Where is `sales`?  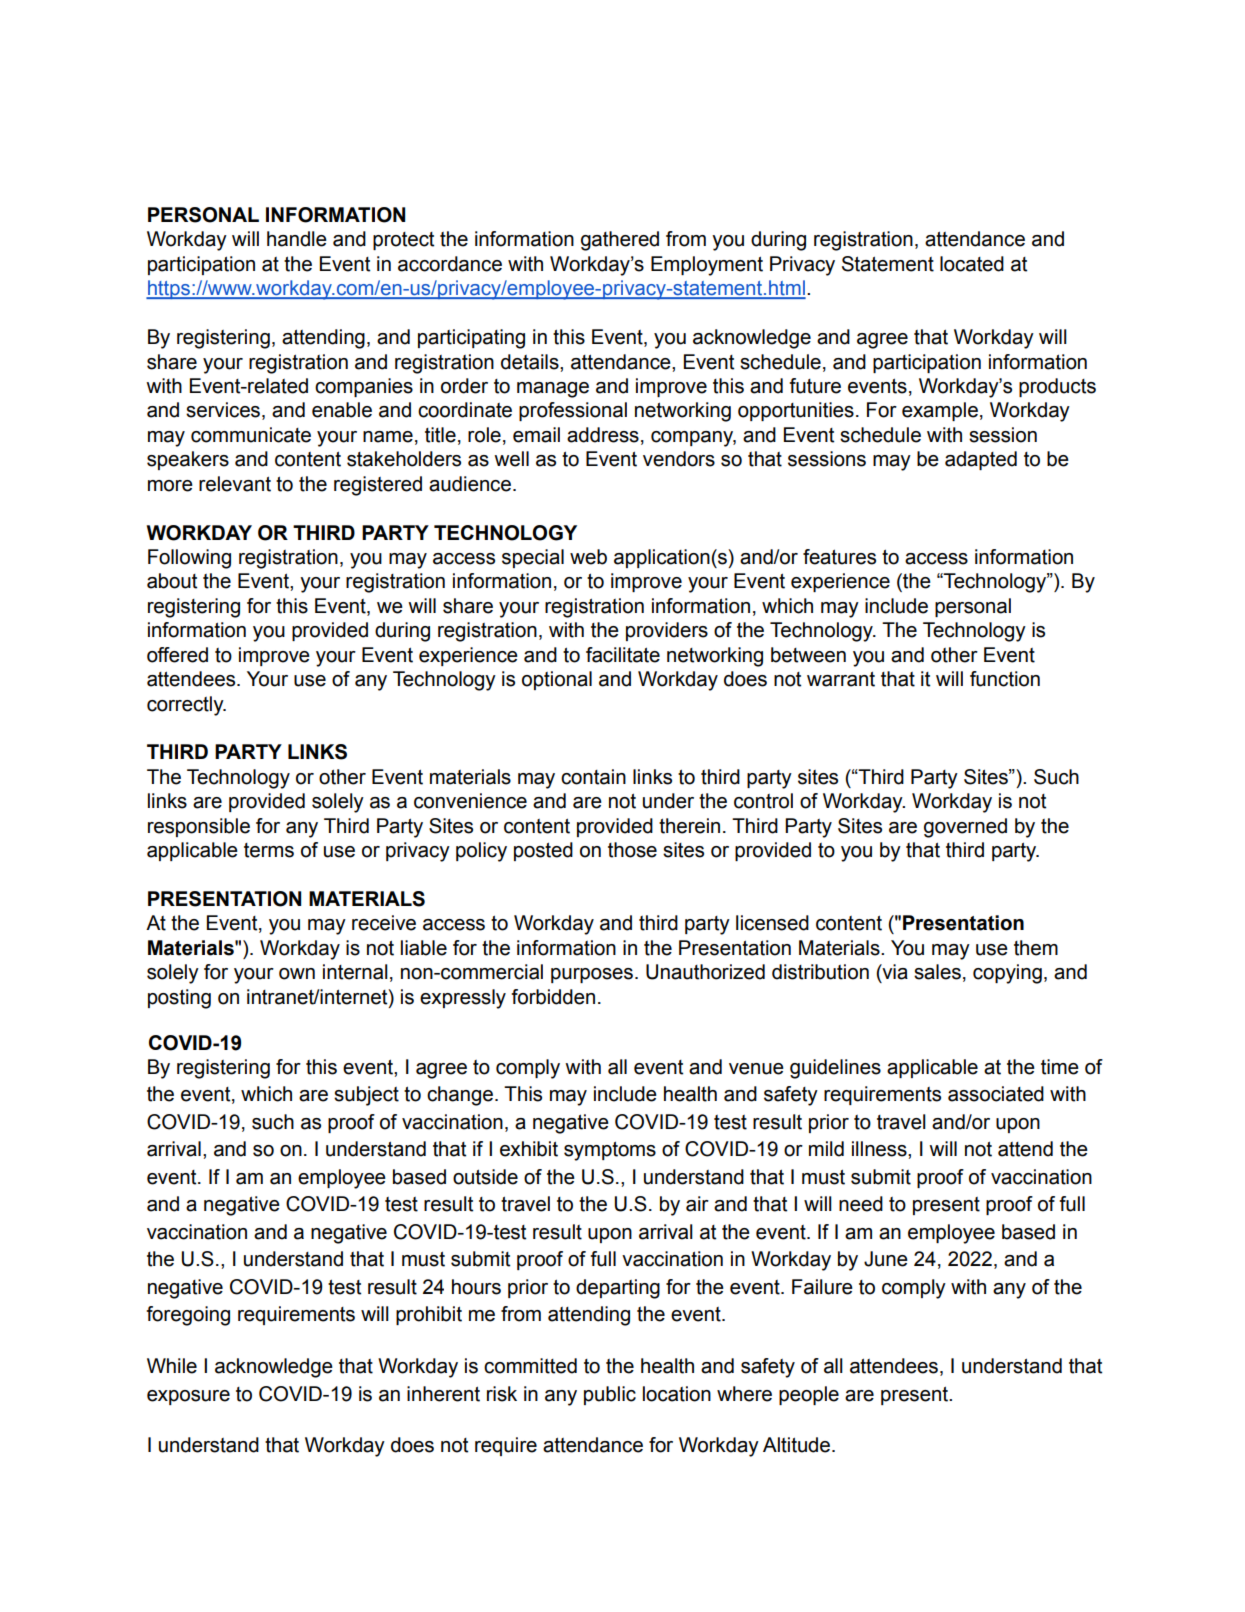 sales is located at coordinates (937, 972).
